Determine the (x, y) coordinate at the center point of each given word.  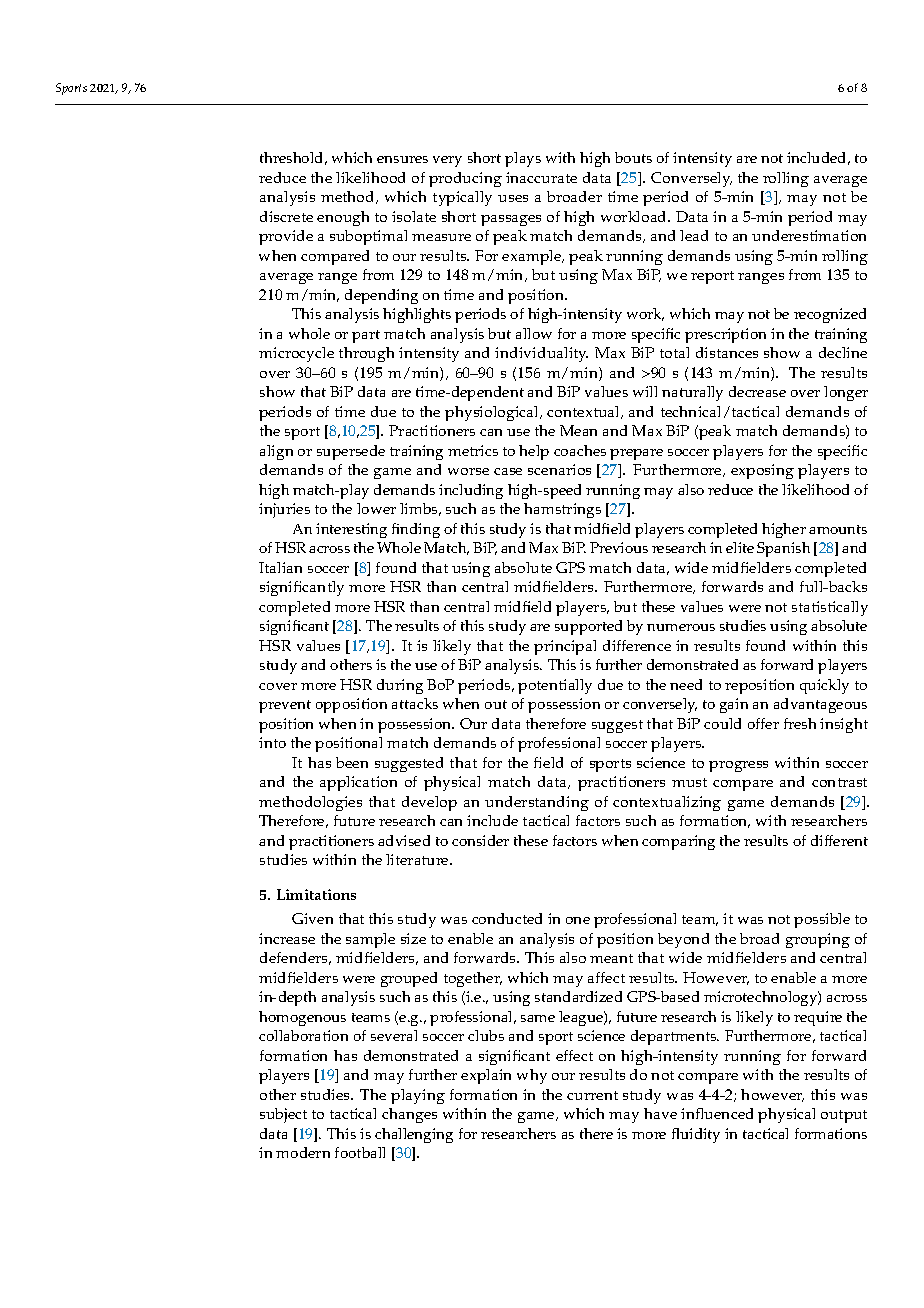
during (400, 686)
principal (565, 647)
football (360, 1152)
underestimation (809, 235)
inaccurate (541, 177)
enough (343, 218)
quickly (824, 686)
